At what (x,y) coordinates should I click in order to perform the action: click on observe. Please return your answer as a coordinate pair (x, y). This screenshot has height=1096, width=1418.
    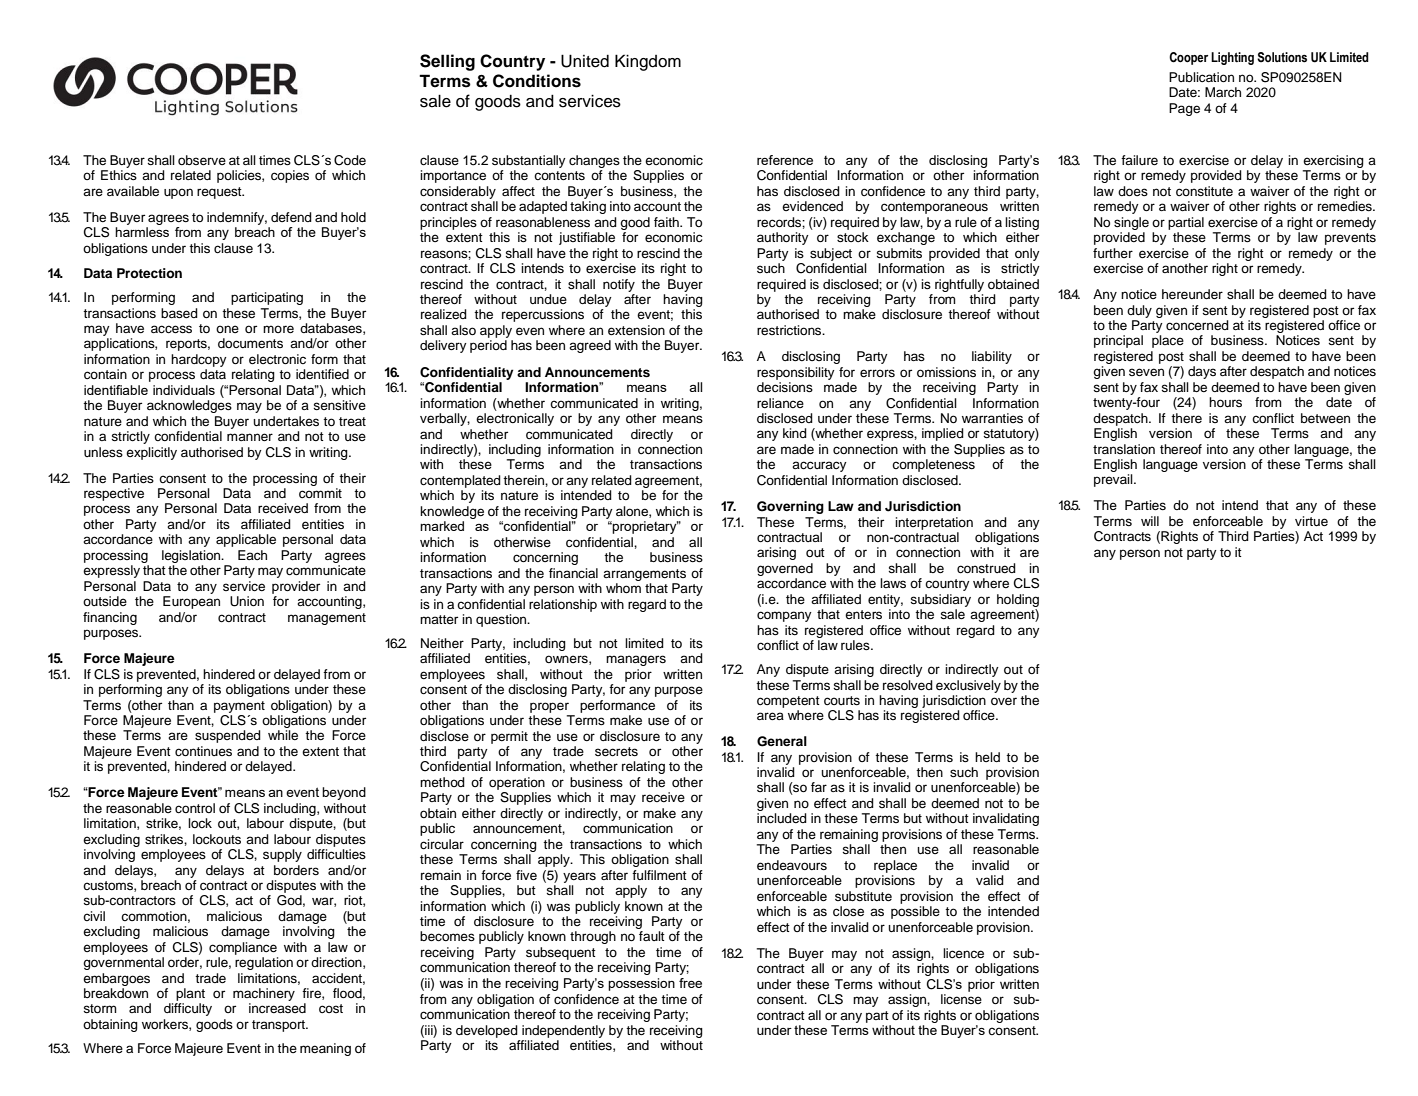
    Looking at the image, I should click on (202, 160).
